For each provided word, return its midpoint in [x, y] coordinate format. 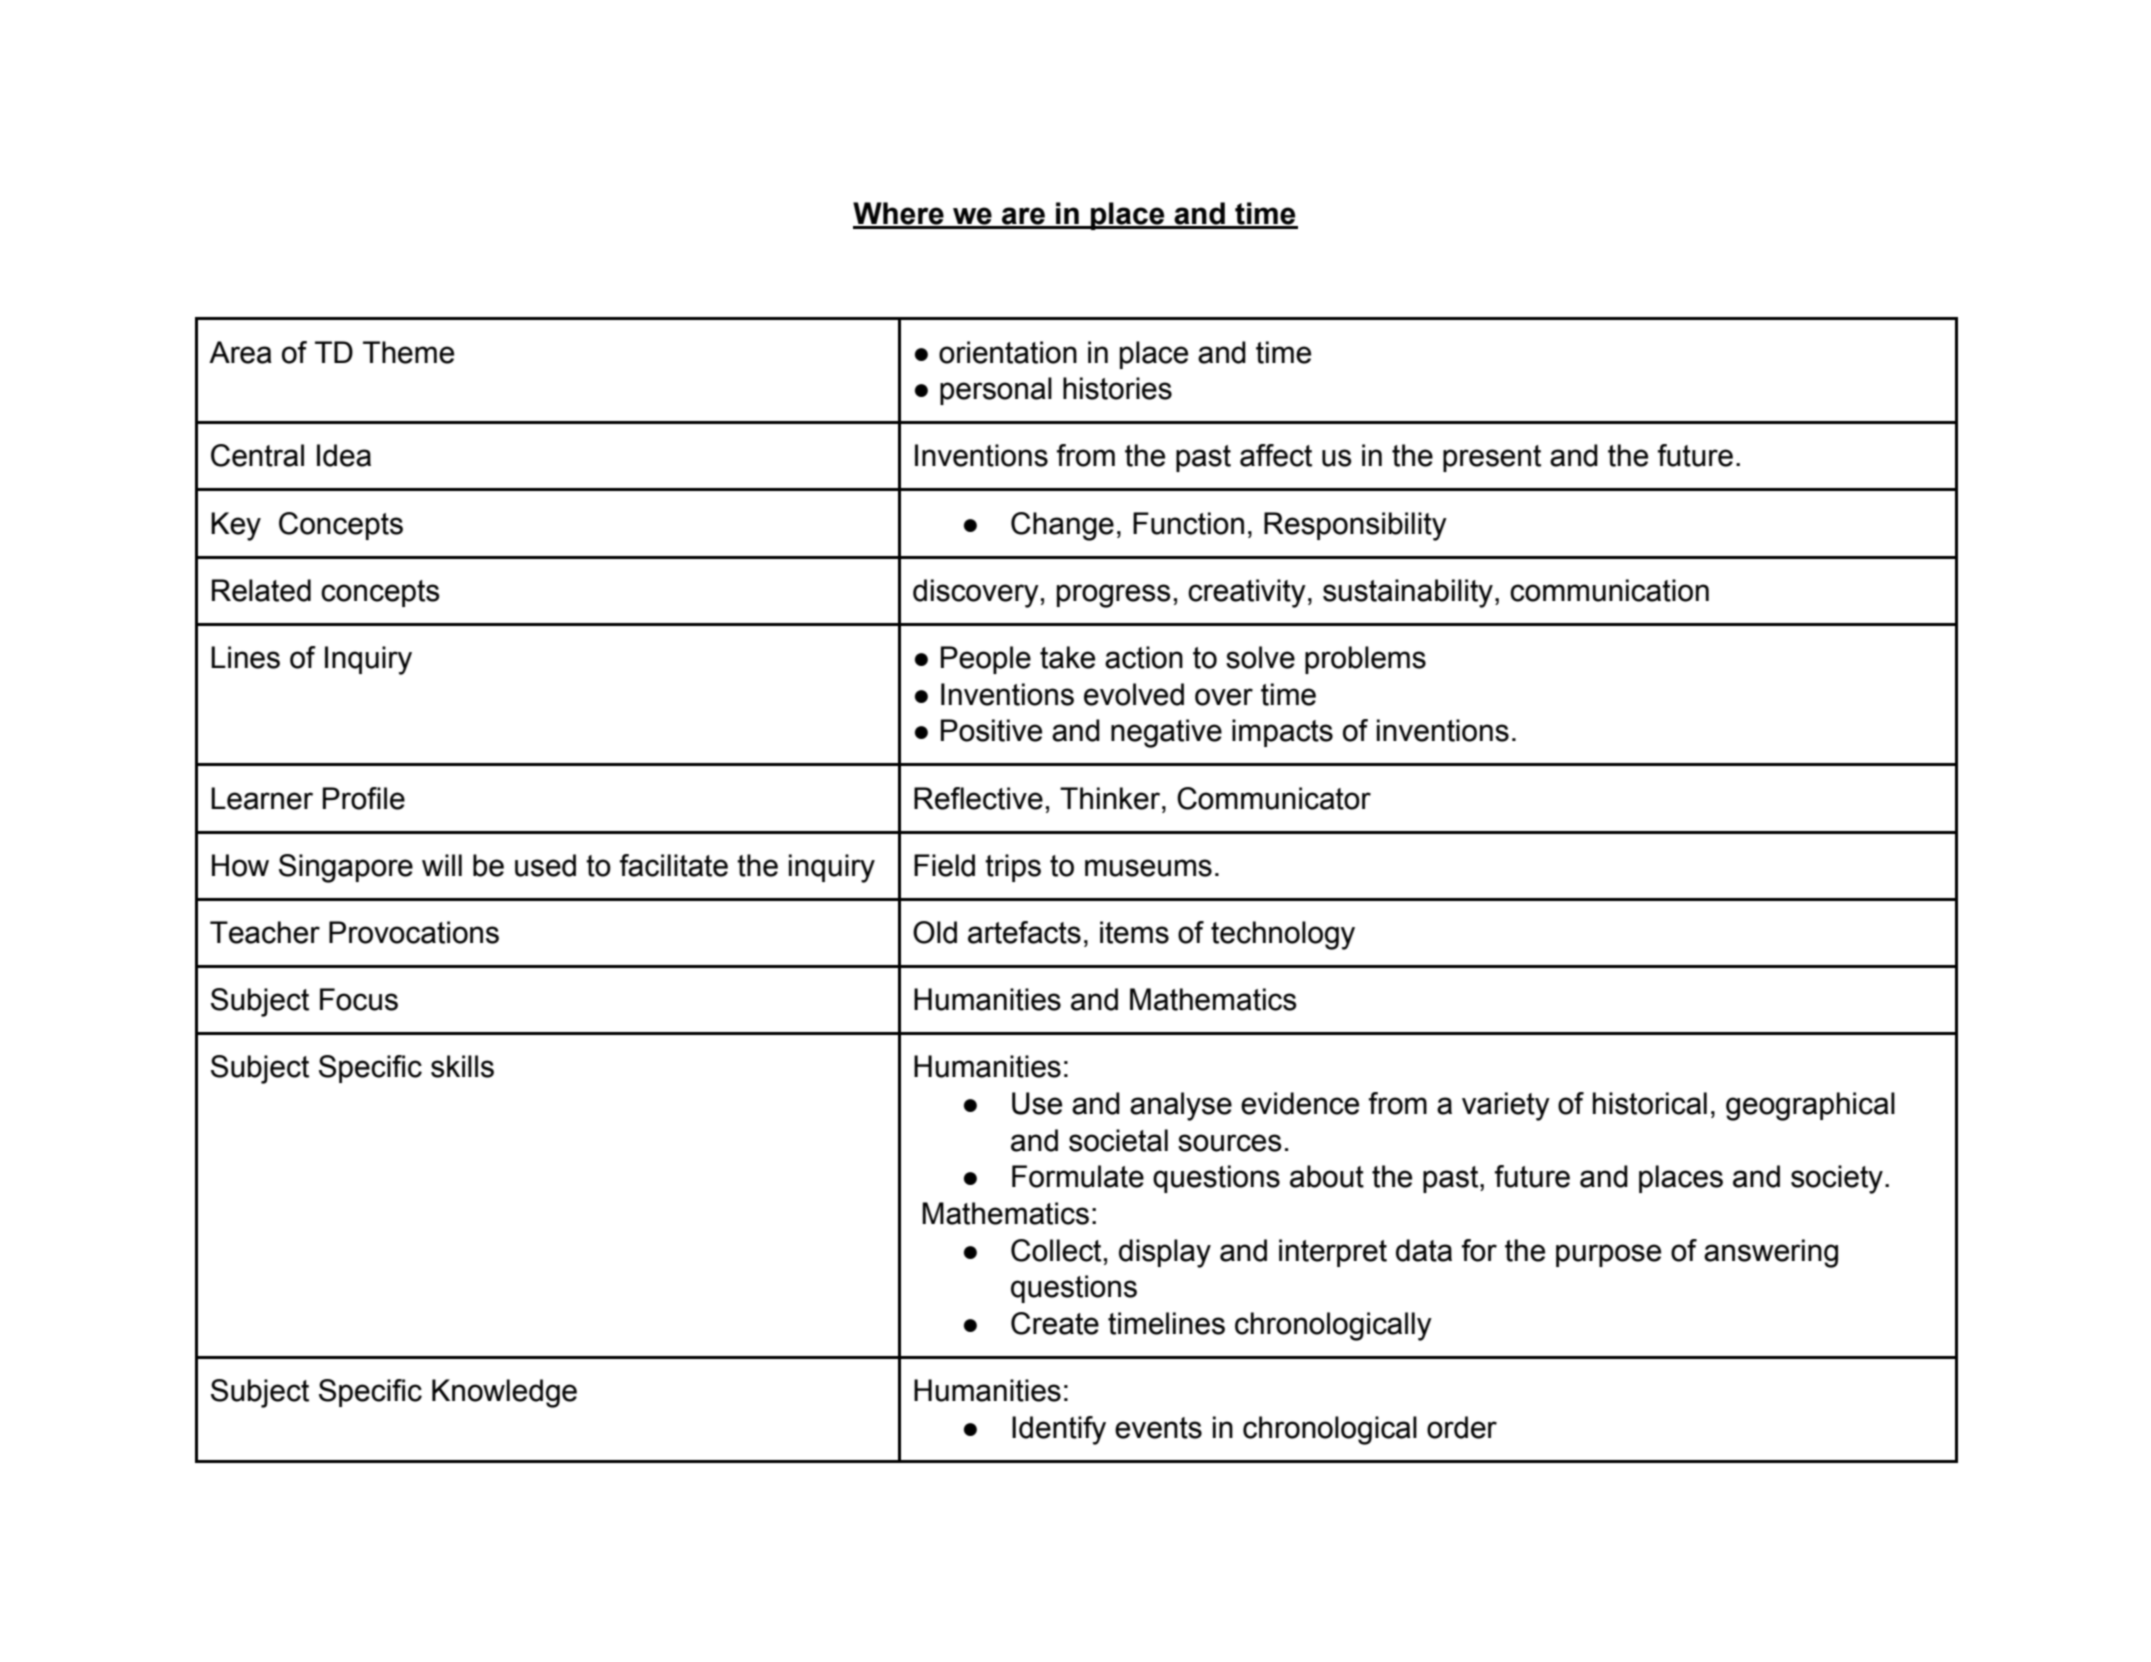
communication [1609, 590]
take [1067, 657]
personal [996, 391]
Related [261, 590]
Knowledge [504, 1393]
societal [1118, 1140]
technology [1283, 935]
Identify [1059, 1430]
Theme [408, 352]
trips [1013, 868]
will [442, 865]
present [1492, 458]
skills [462, 1066]
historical [1650, 1103]
